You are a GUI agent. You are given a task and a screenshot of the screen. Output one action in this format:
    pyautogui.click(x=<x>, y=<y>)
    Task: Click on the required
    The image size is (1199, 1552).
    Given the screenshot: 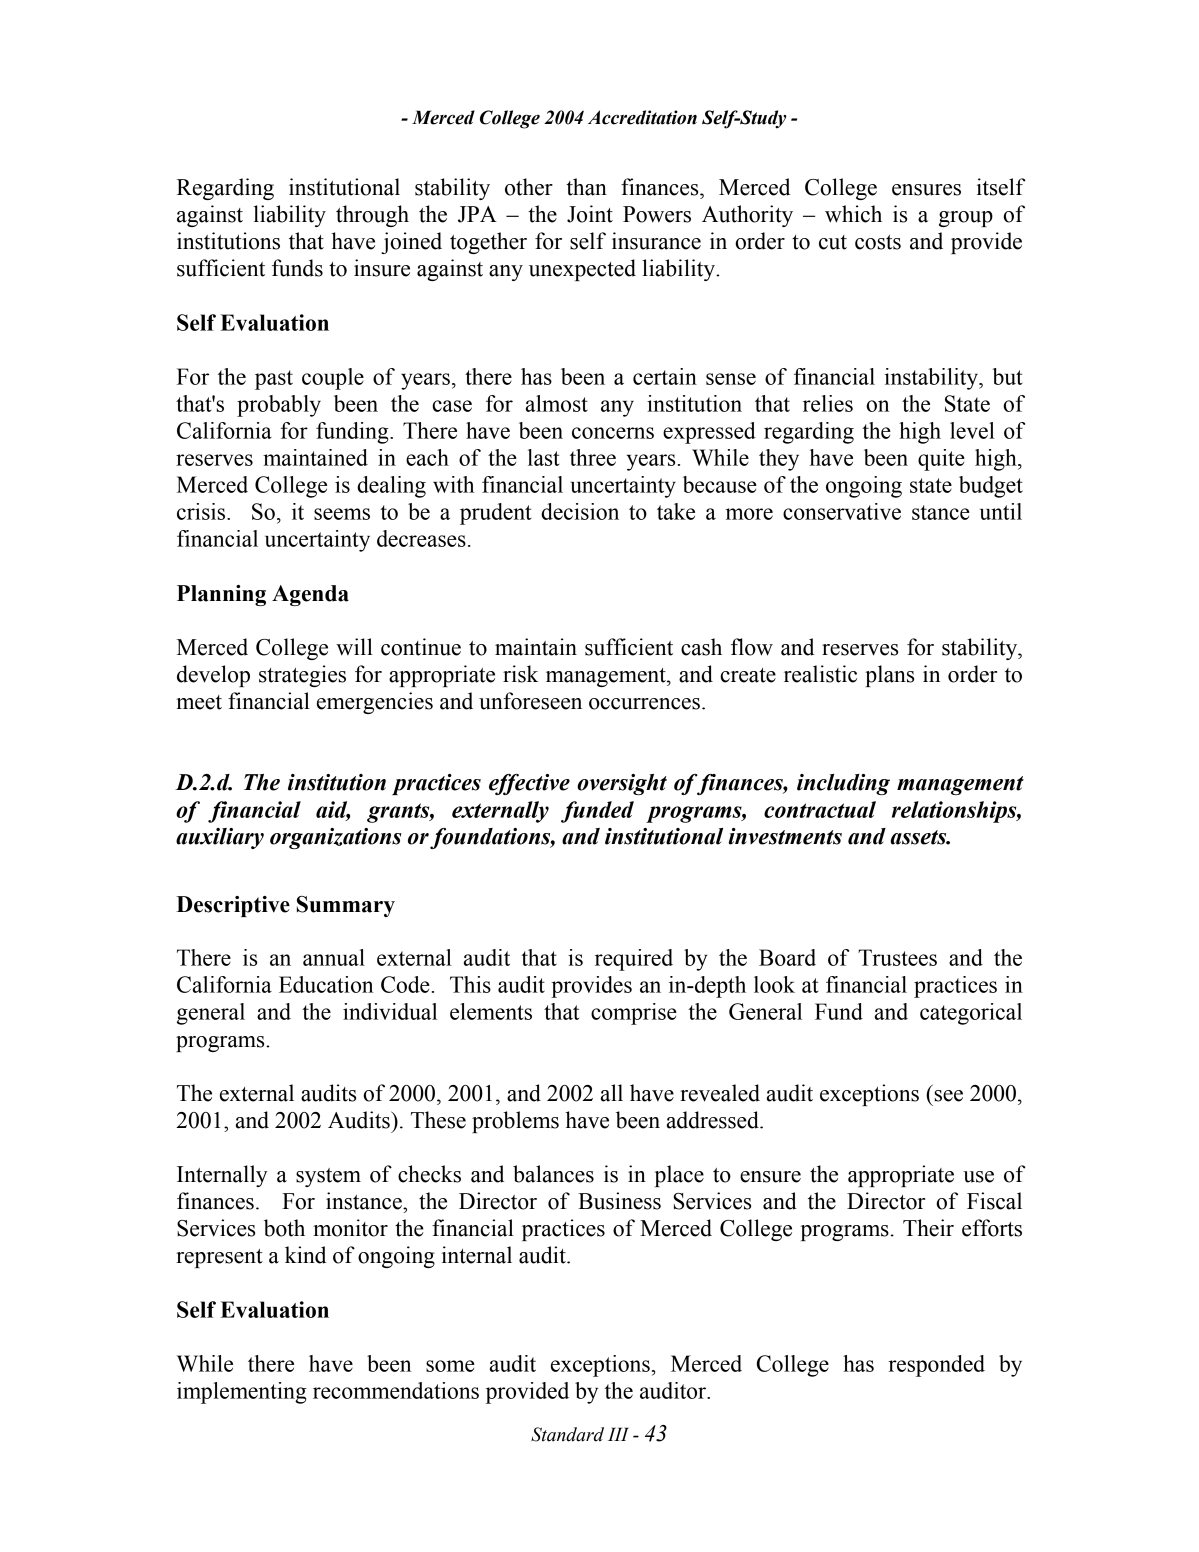 What is the action you would take?
    pyautogui.click(x=634, y=960)
